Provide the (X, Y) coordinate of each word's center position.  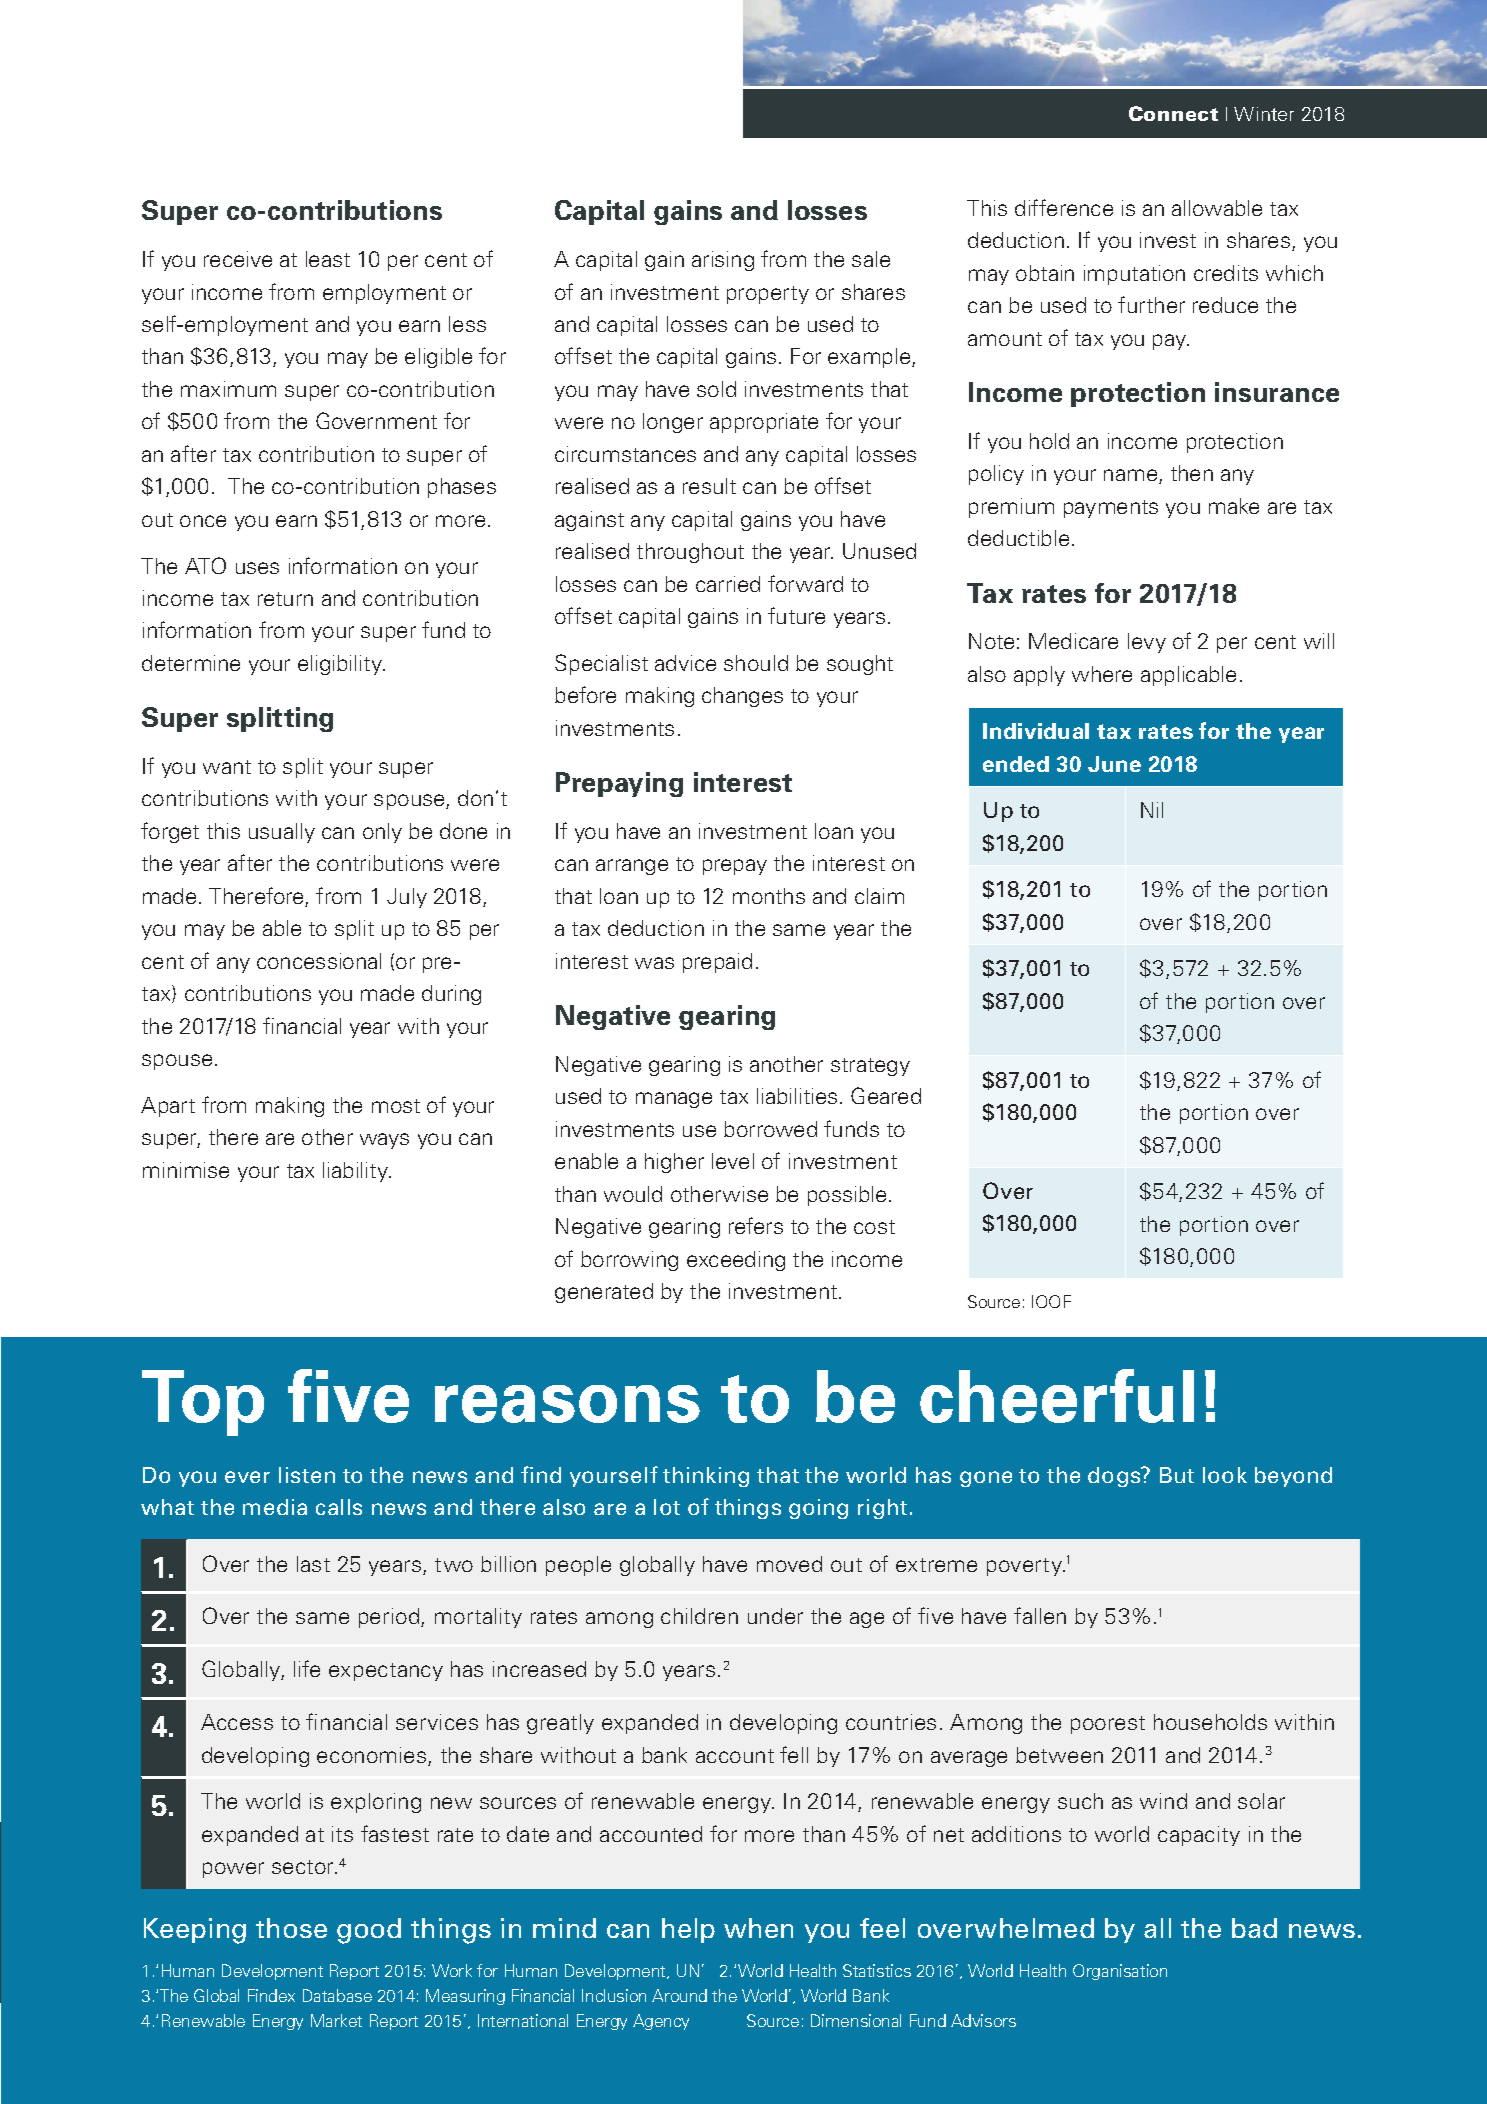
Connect (1173, 113)
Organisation (1120, 1972)
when (758, 1928)
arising (723, 261)
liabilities (797, 1096)
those (291, 1928)
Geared (886, 1095)
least (328, 259)
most (396, 1106)
